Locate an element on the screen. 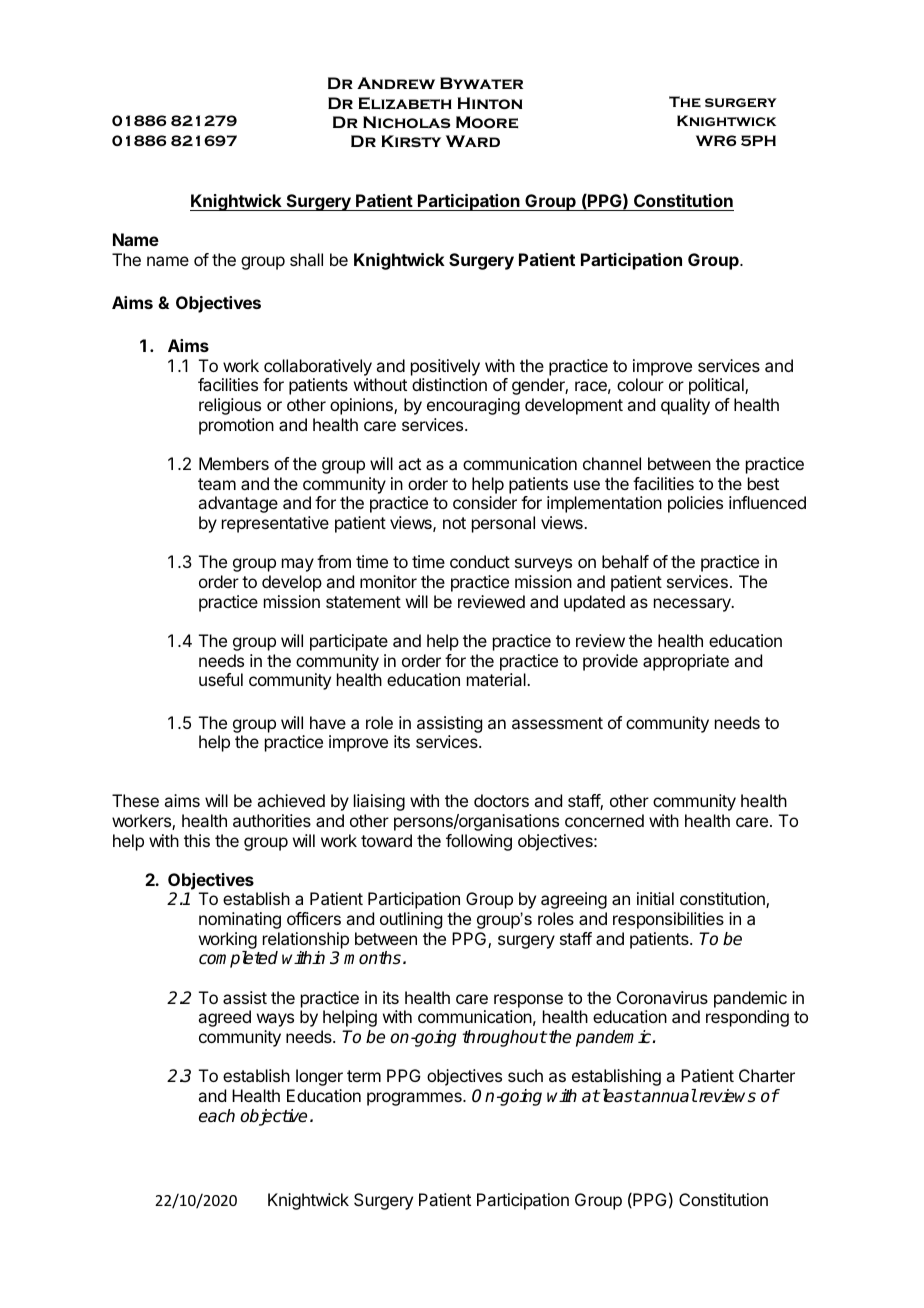 The image size is (924, 1308). each is located at coordinates (217, 1116).
